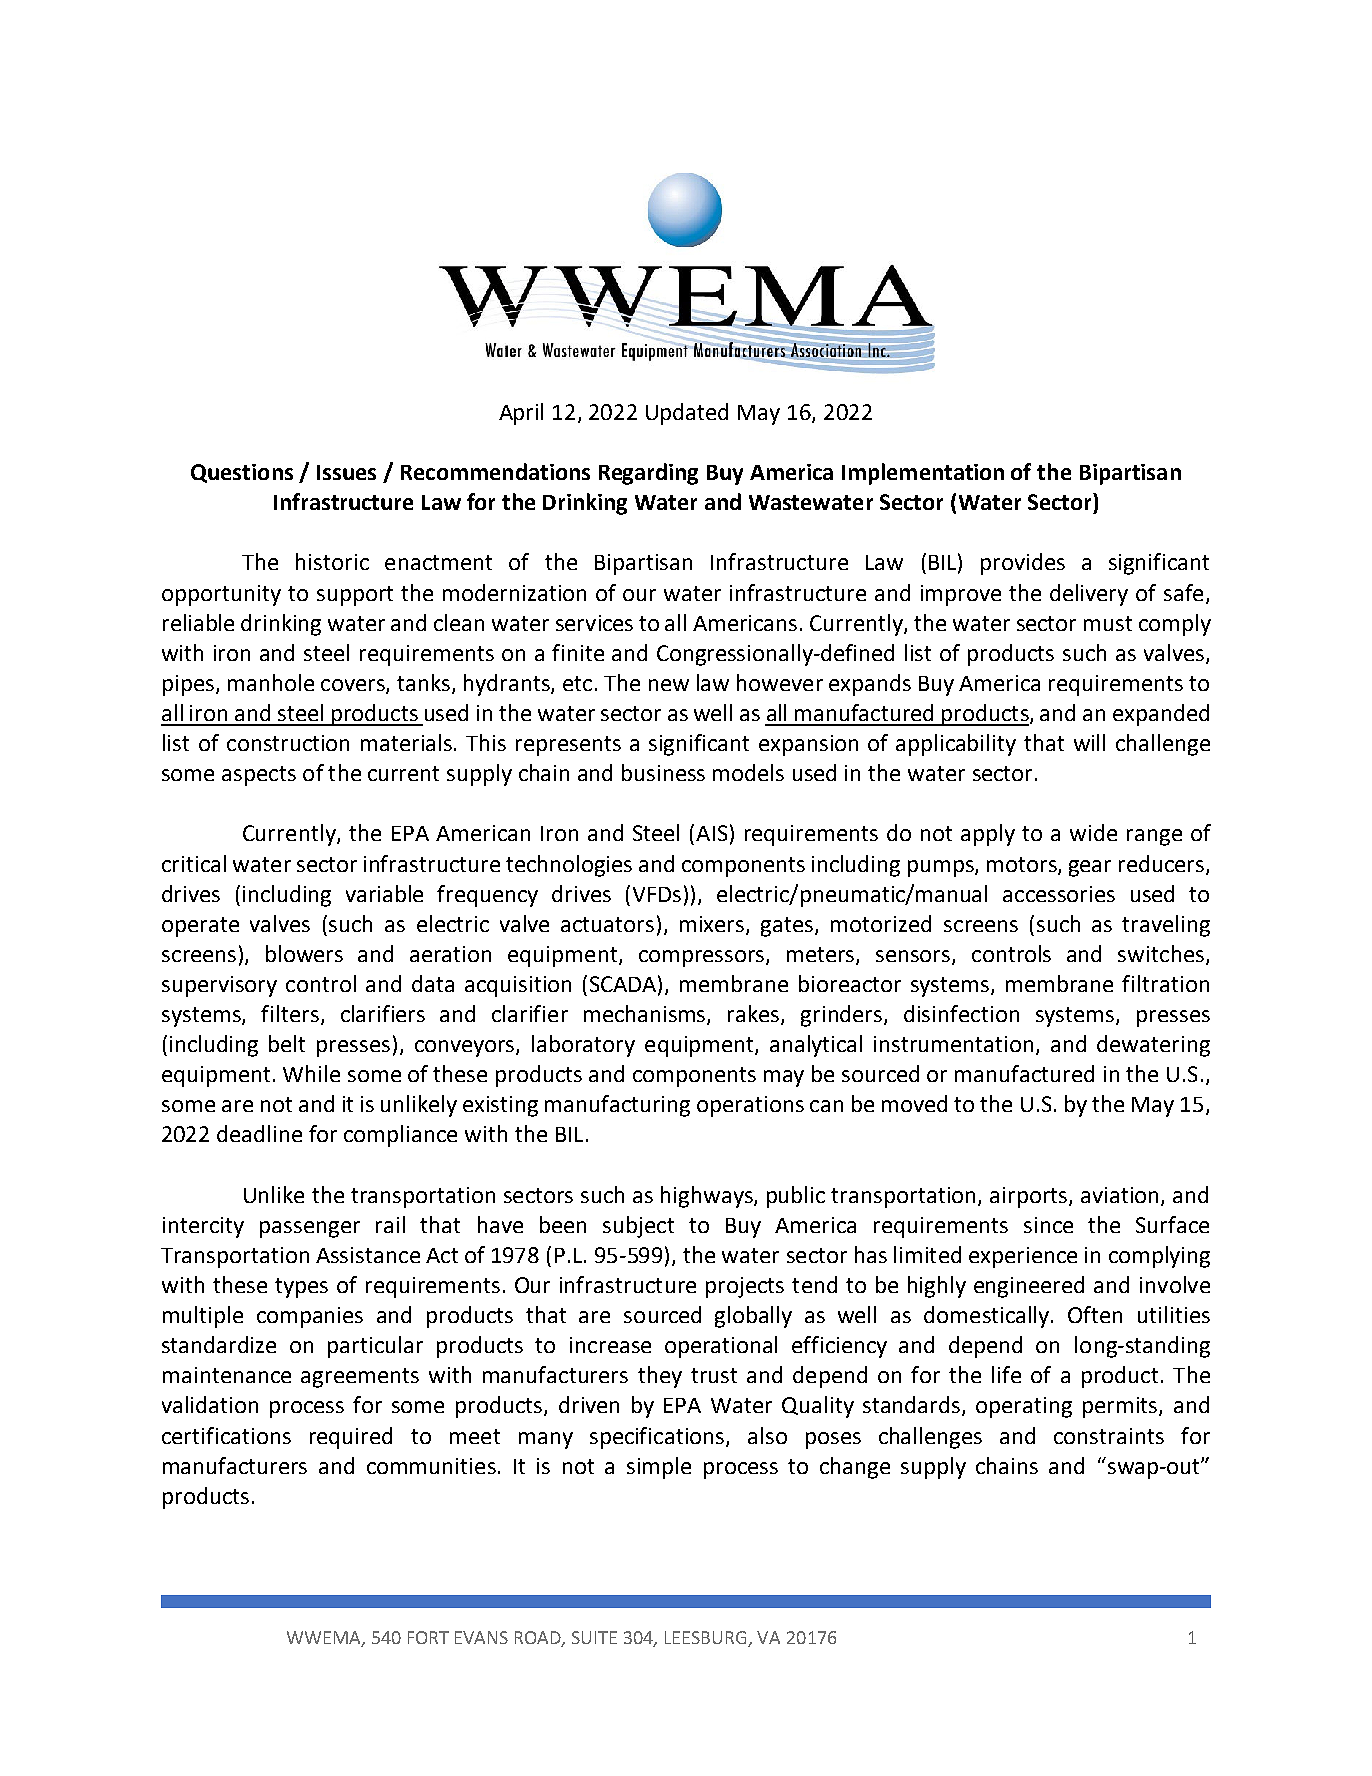  I want to click on filters, so click(290, 1013).
